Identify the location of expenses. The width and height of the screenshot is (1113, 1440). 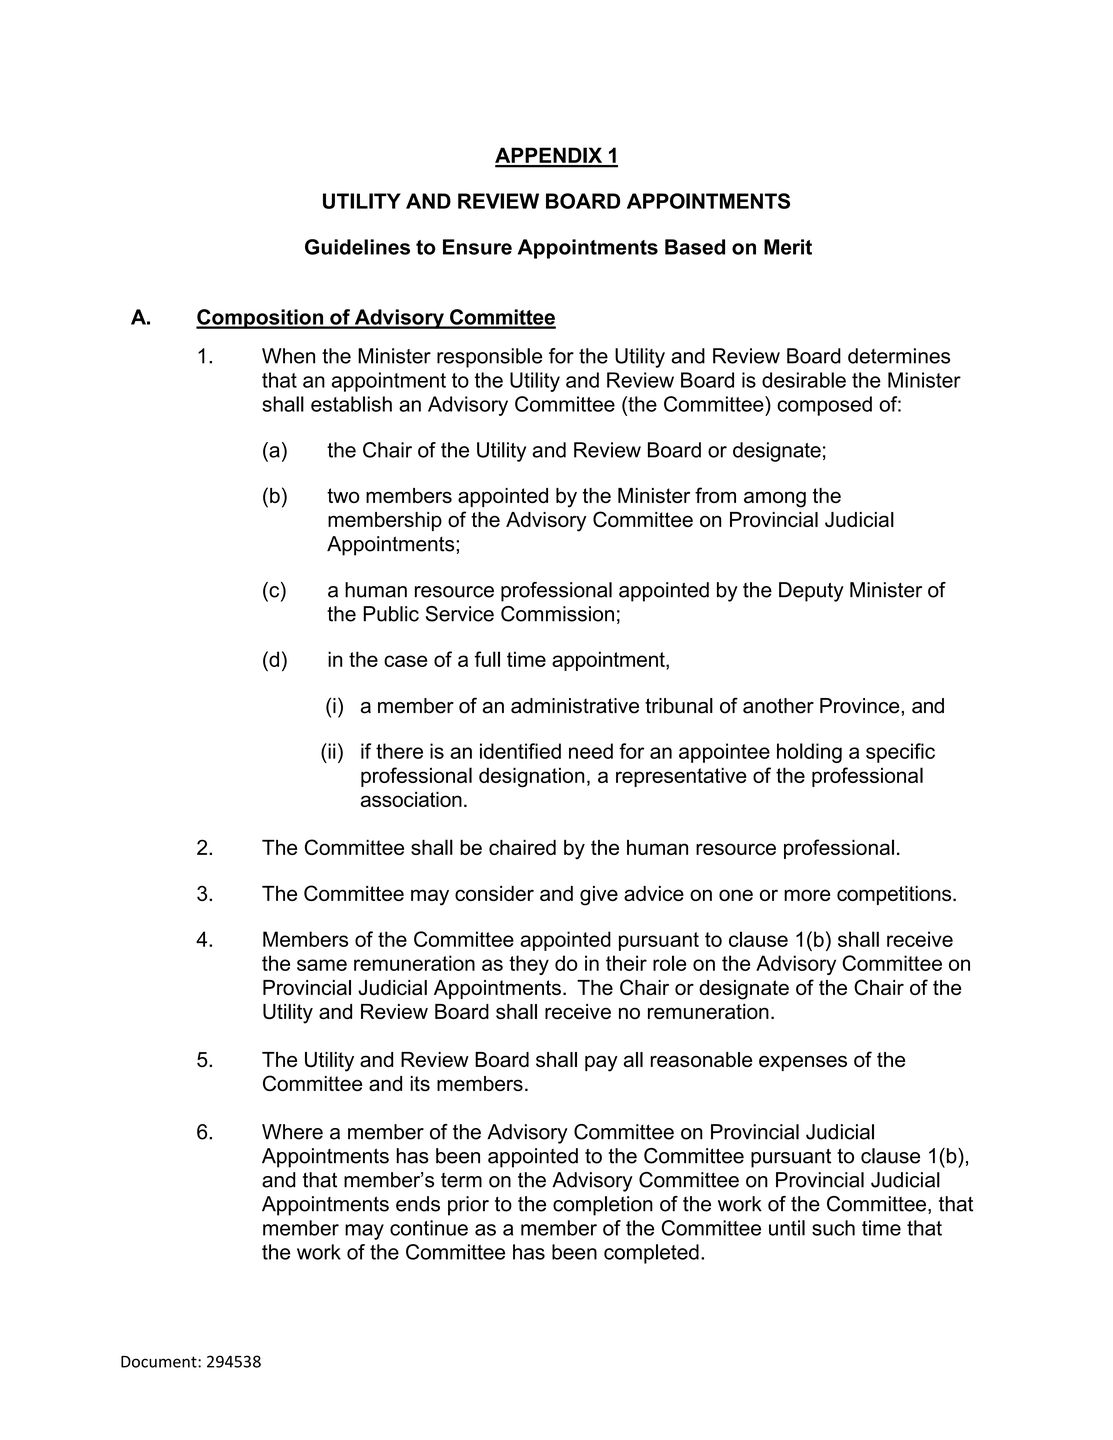
(803, 1063).
